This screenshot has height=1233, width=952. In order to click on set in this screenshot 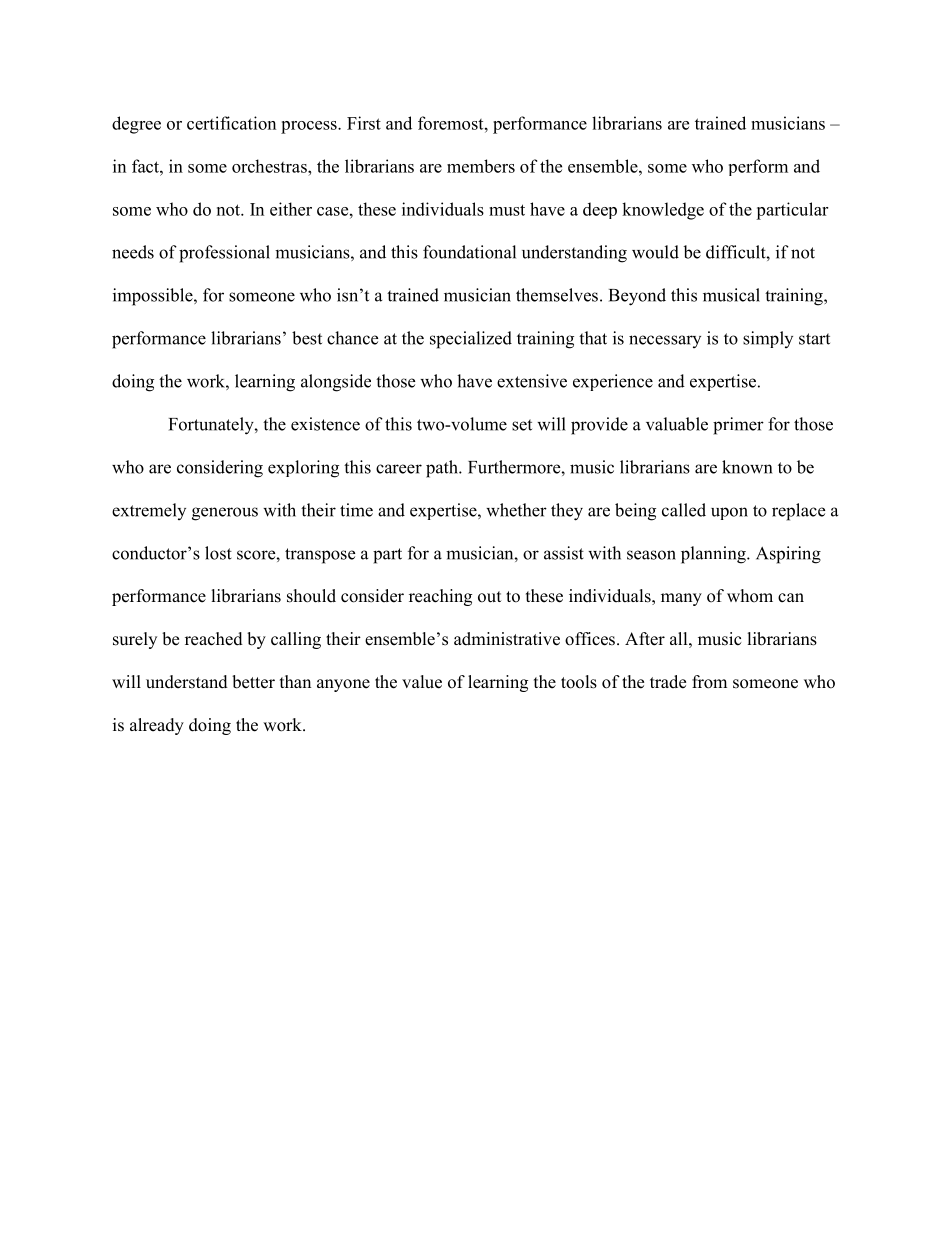, I will do `click(522, 425)`.
